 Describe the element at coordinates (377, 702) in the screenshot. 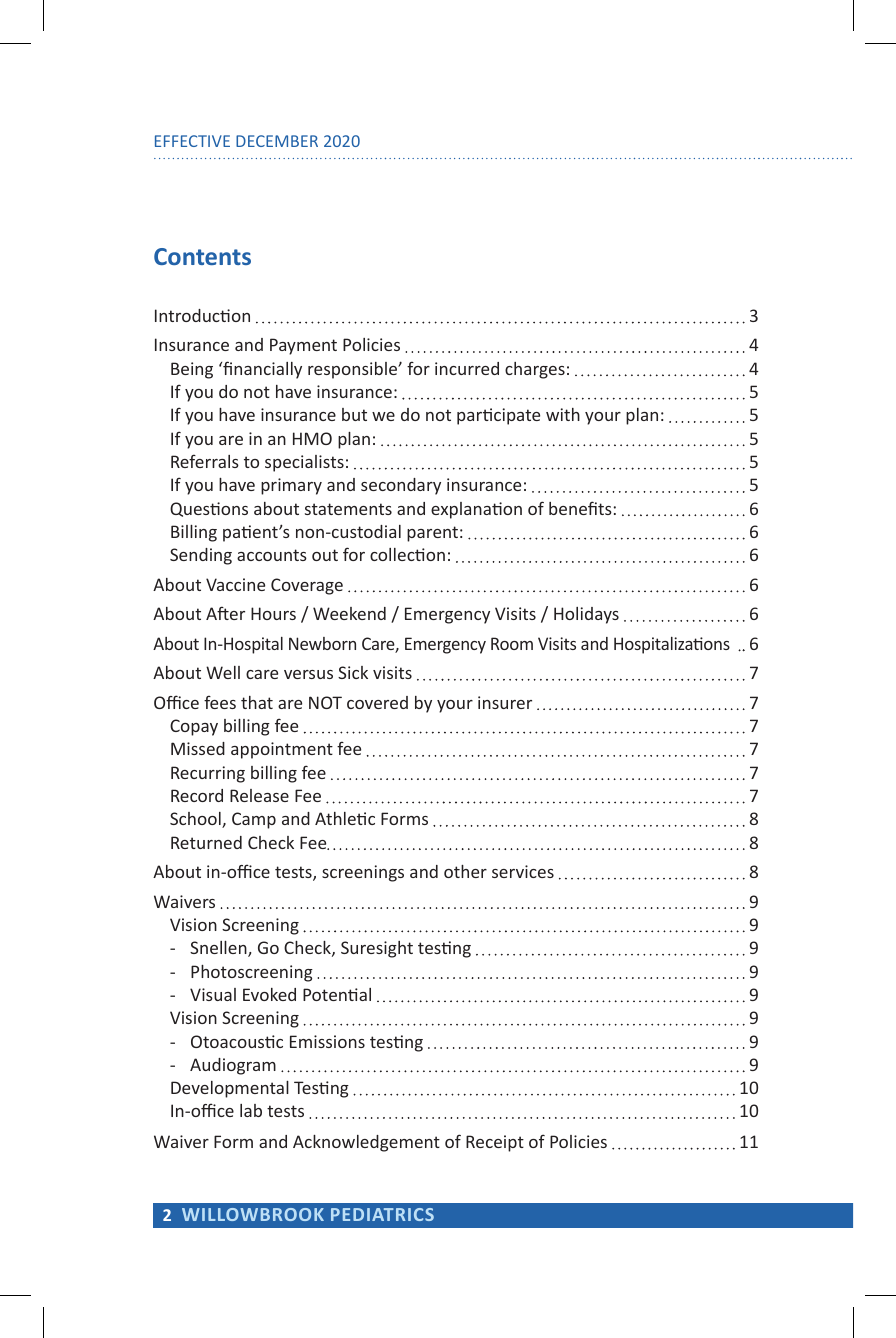

I see `covered` at that location.
